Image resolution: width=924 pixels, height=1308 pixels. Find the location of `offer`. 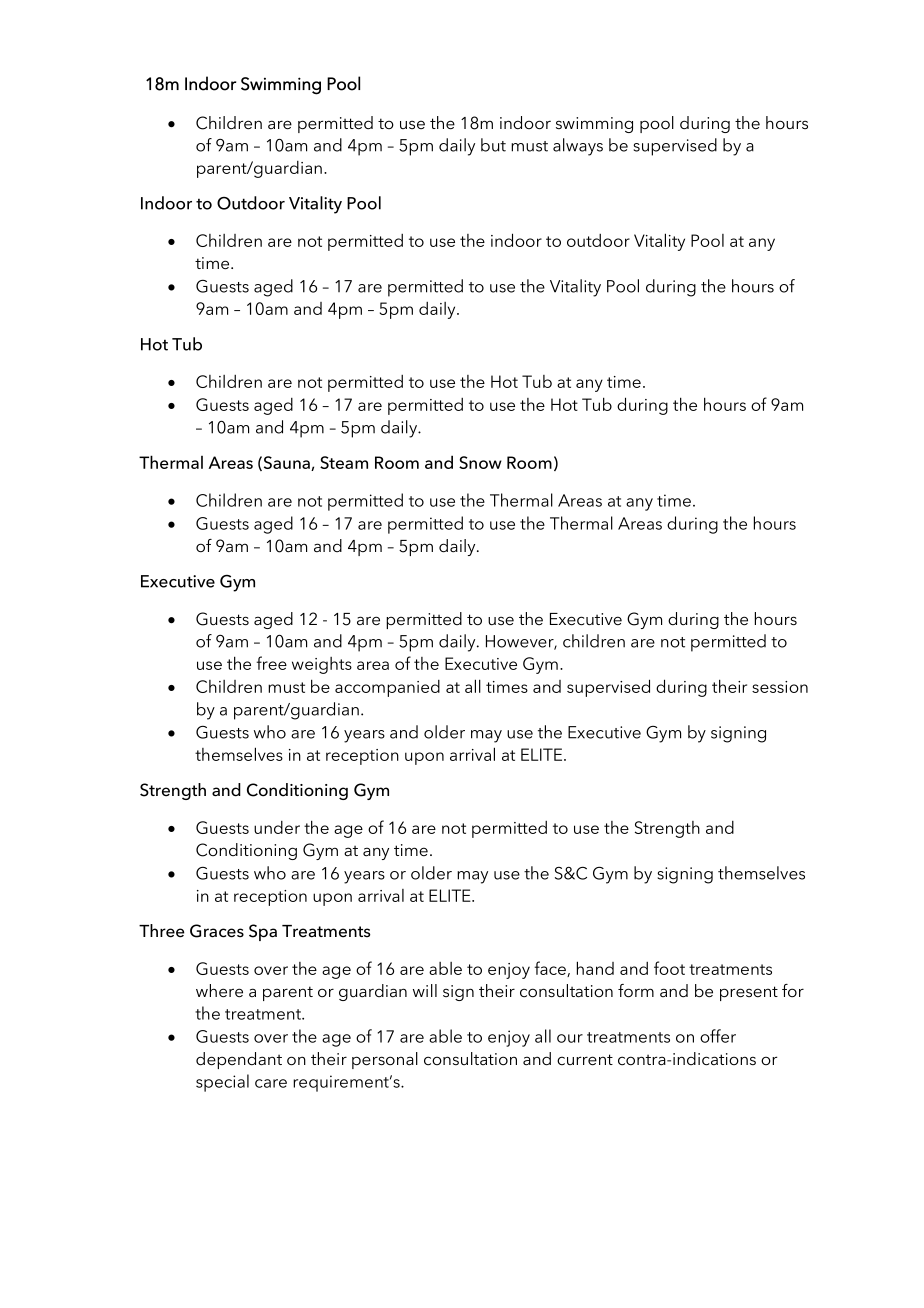

offer is located at coordinates (718, 1036).
